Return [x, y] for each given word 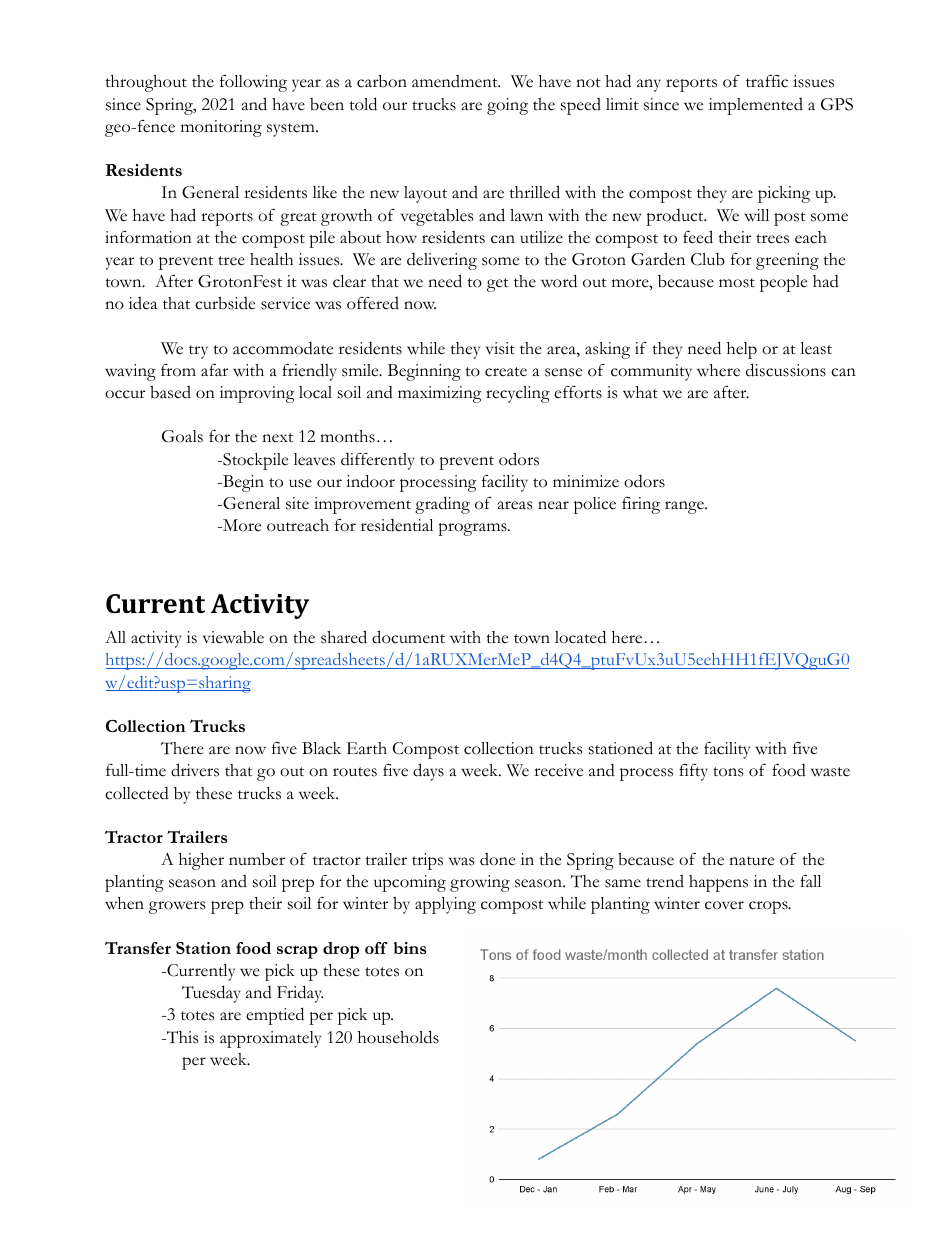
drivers [195, 770]
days [428, 772]
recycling [518, 394]
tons [728, 772]
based [170, 392]
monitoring [221, 128]
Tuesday [211, 994]
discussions [786, 370]
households [398, 1037]
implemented [756, 106]
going [507, 106]
